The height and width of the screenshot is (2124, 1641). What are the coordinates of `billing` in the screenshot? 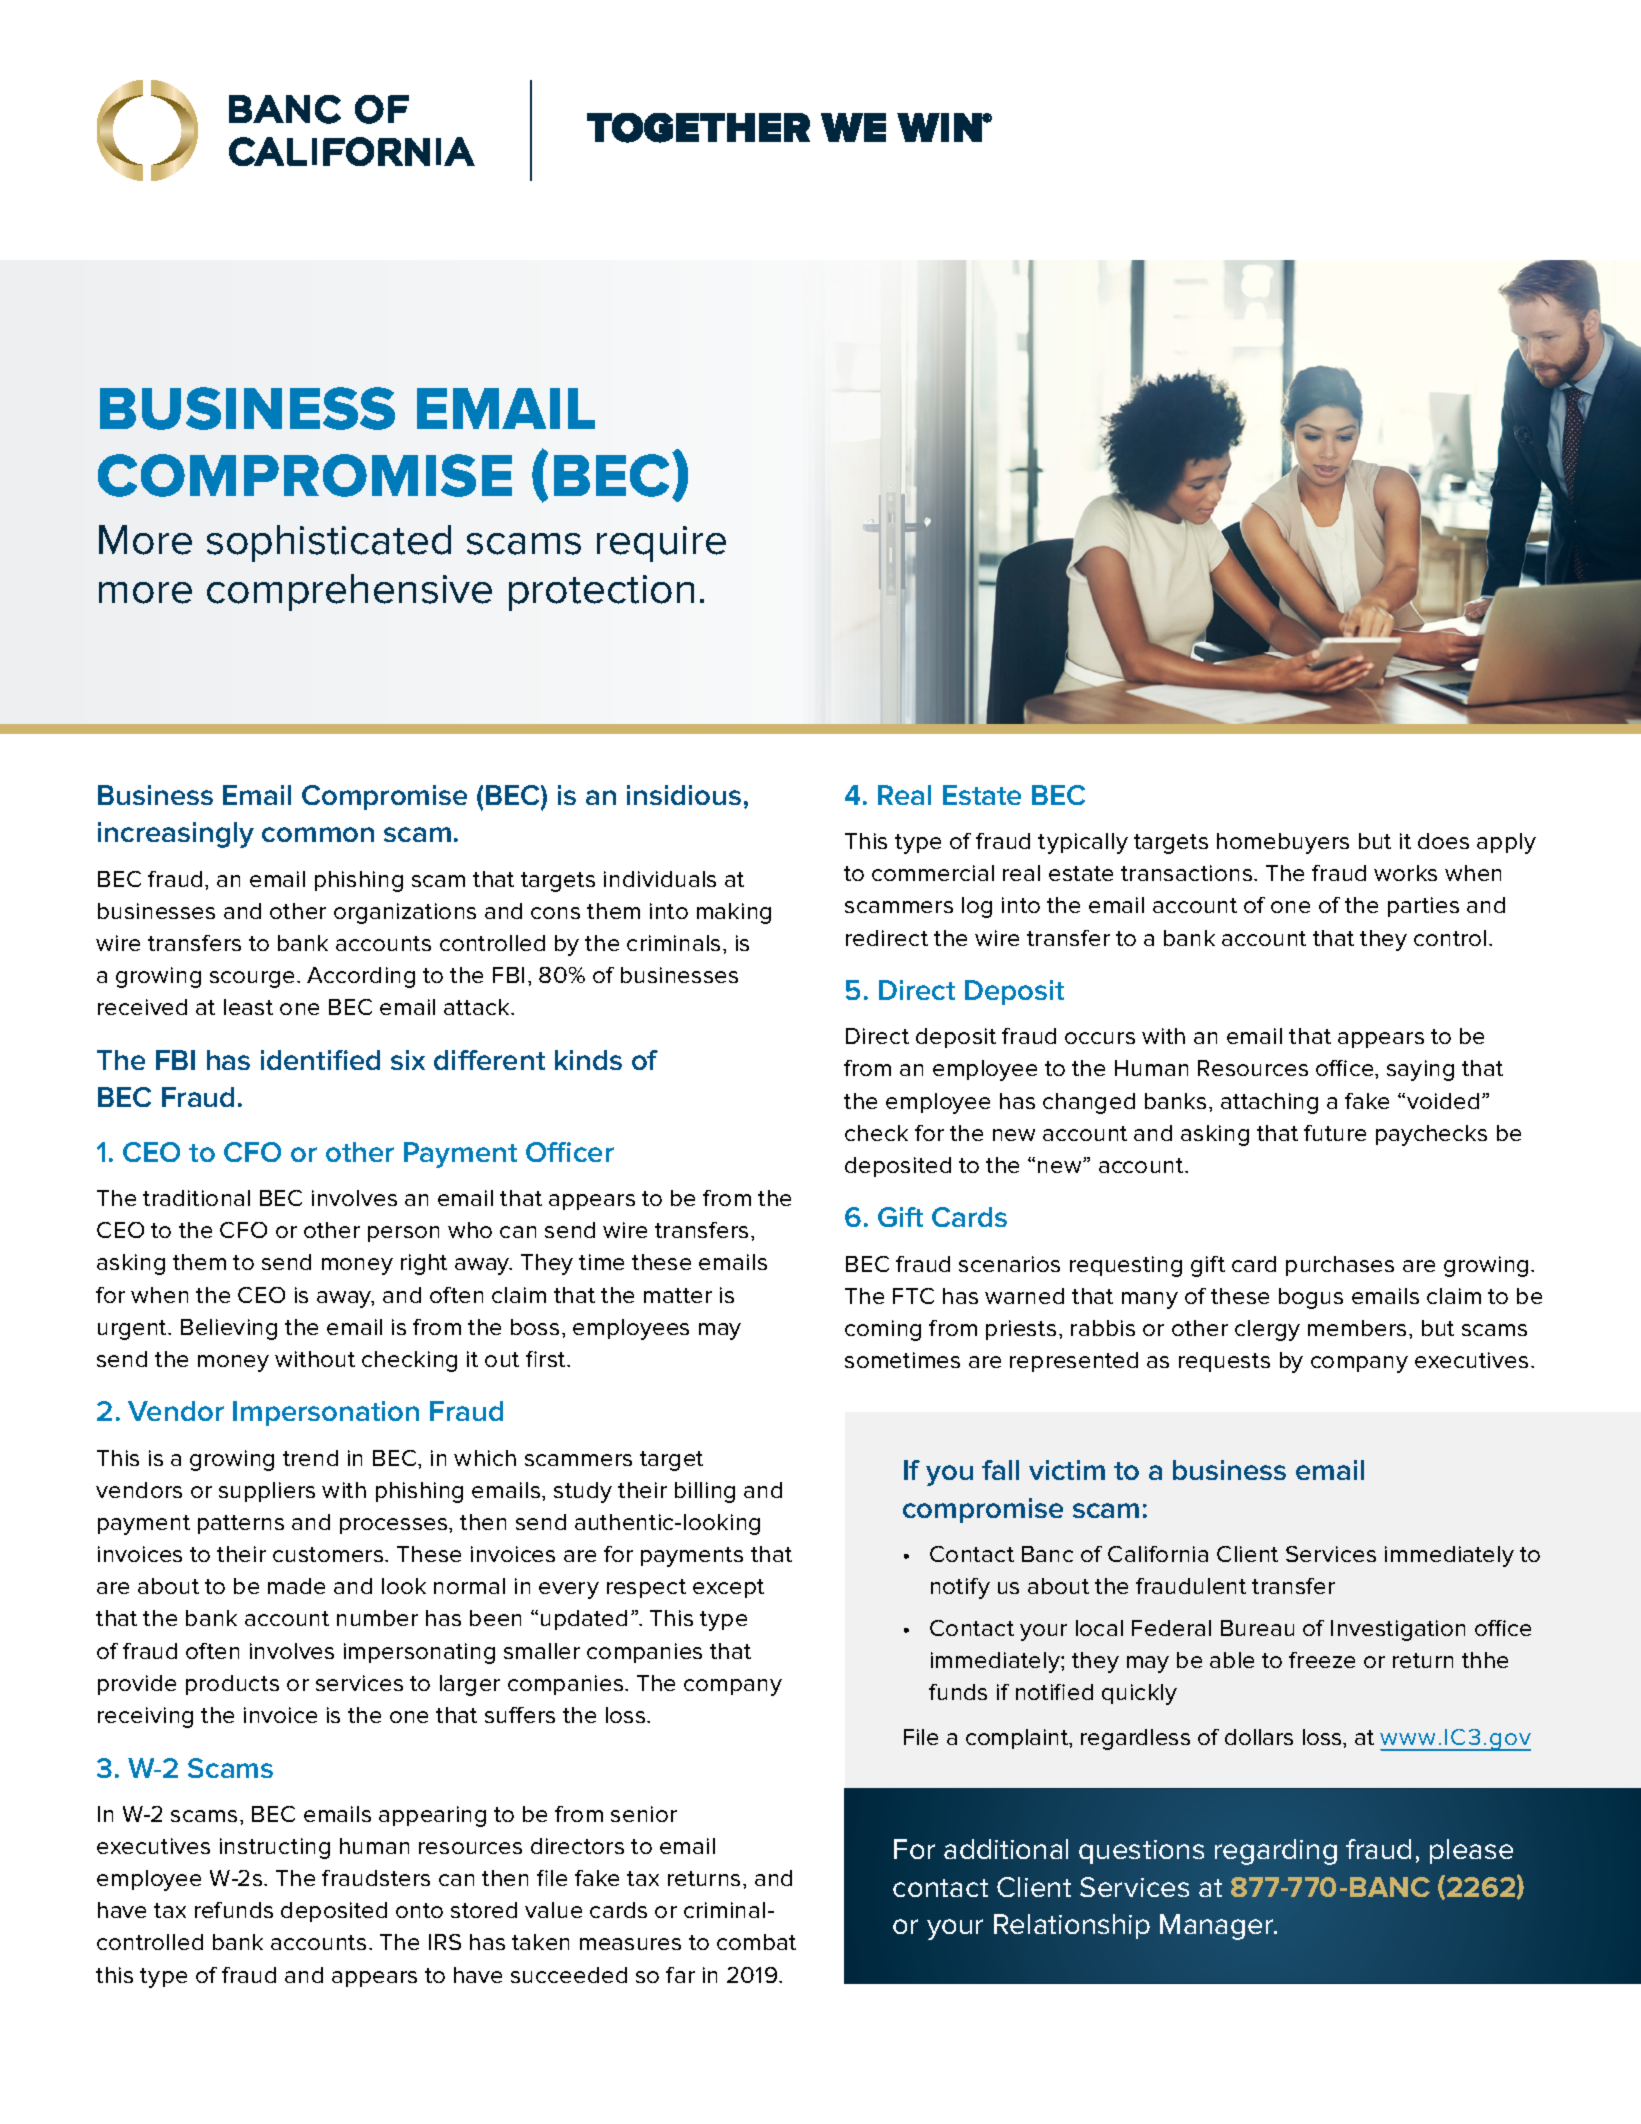 It's located at (705, 1492).
